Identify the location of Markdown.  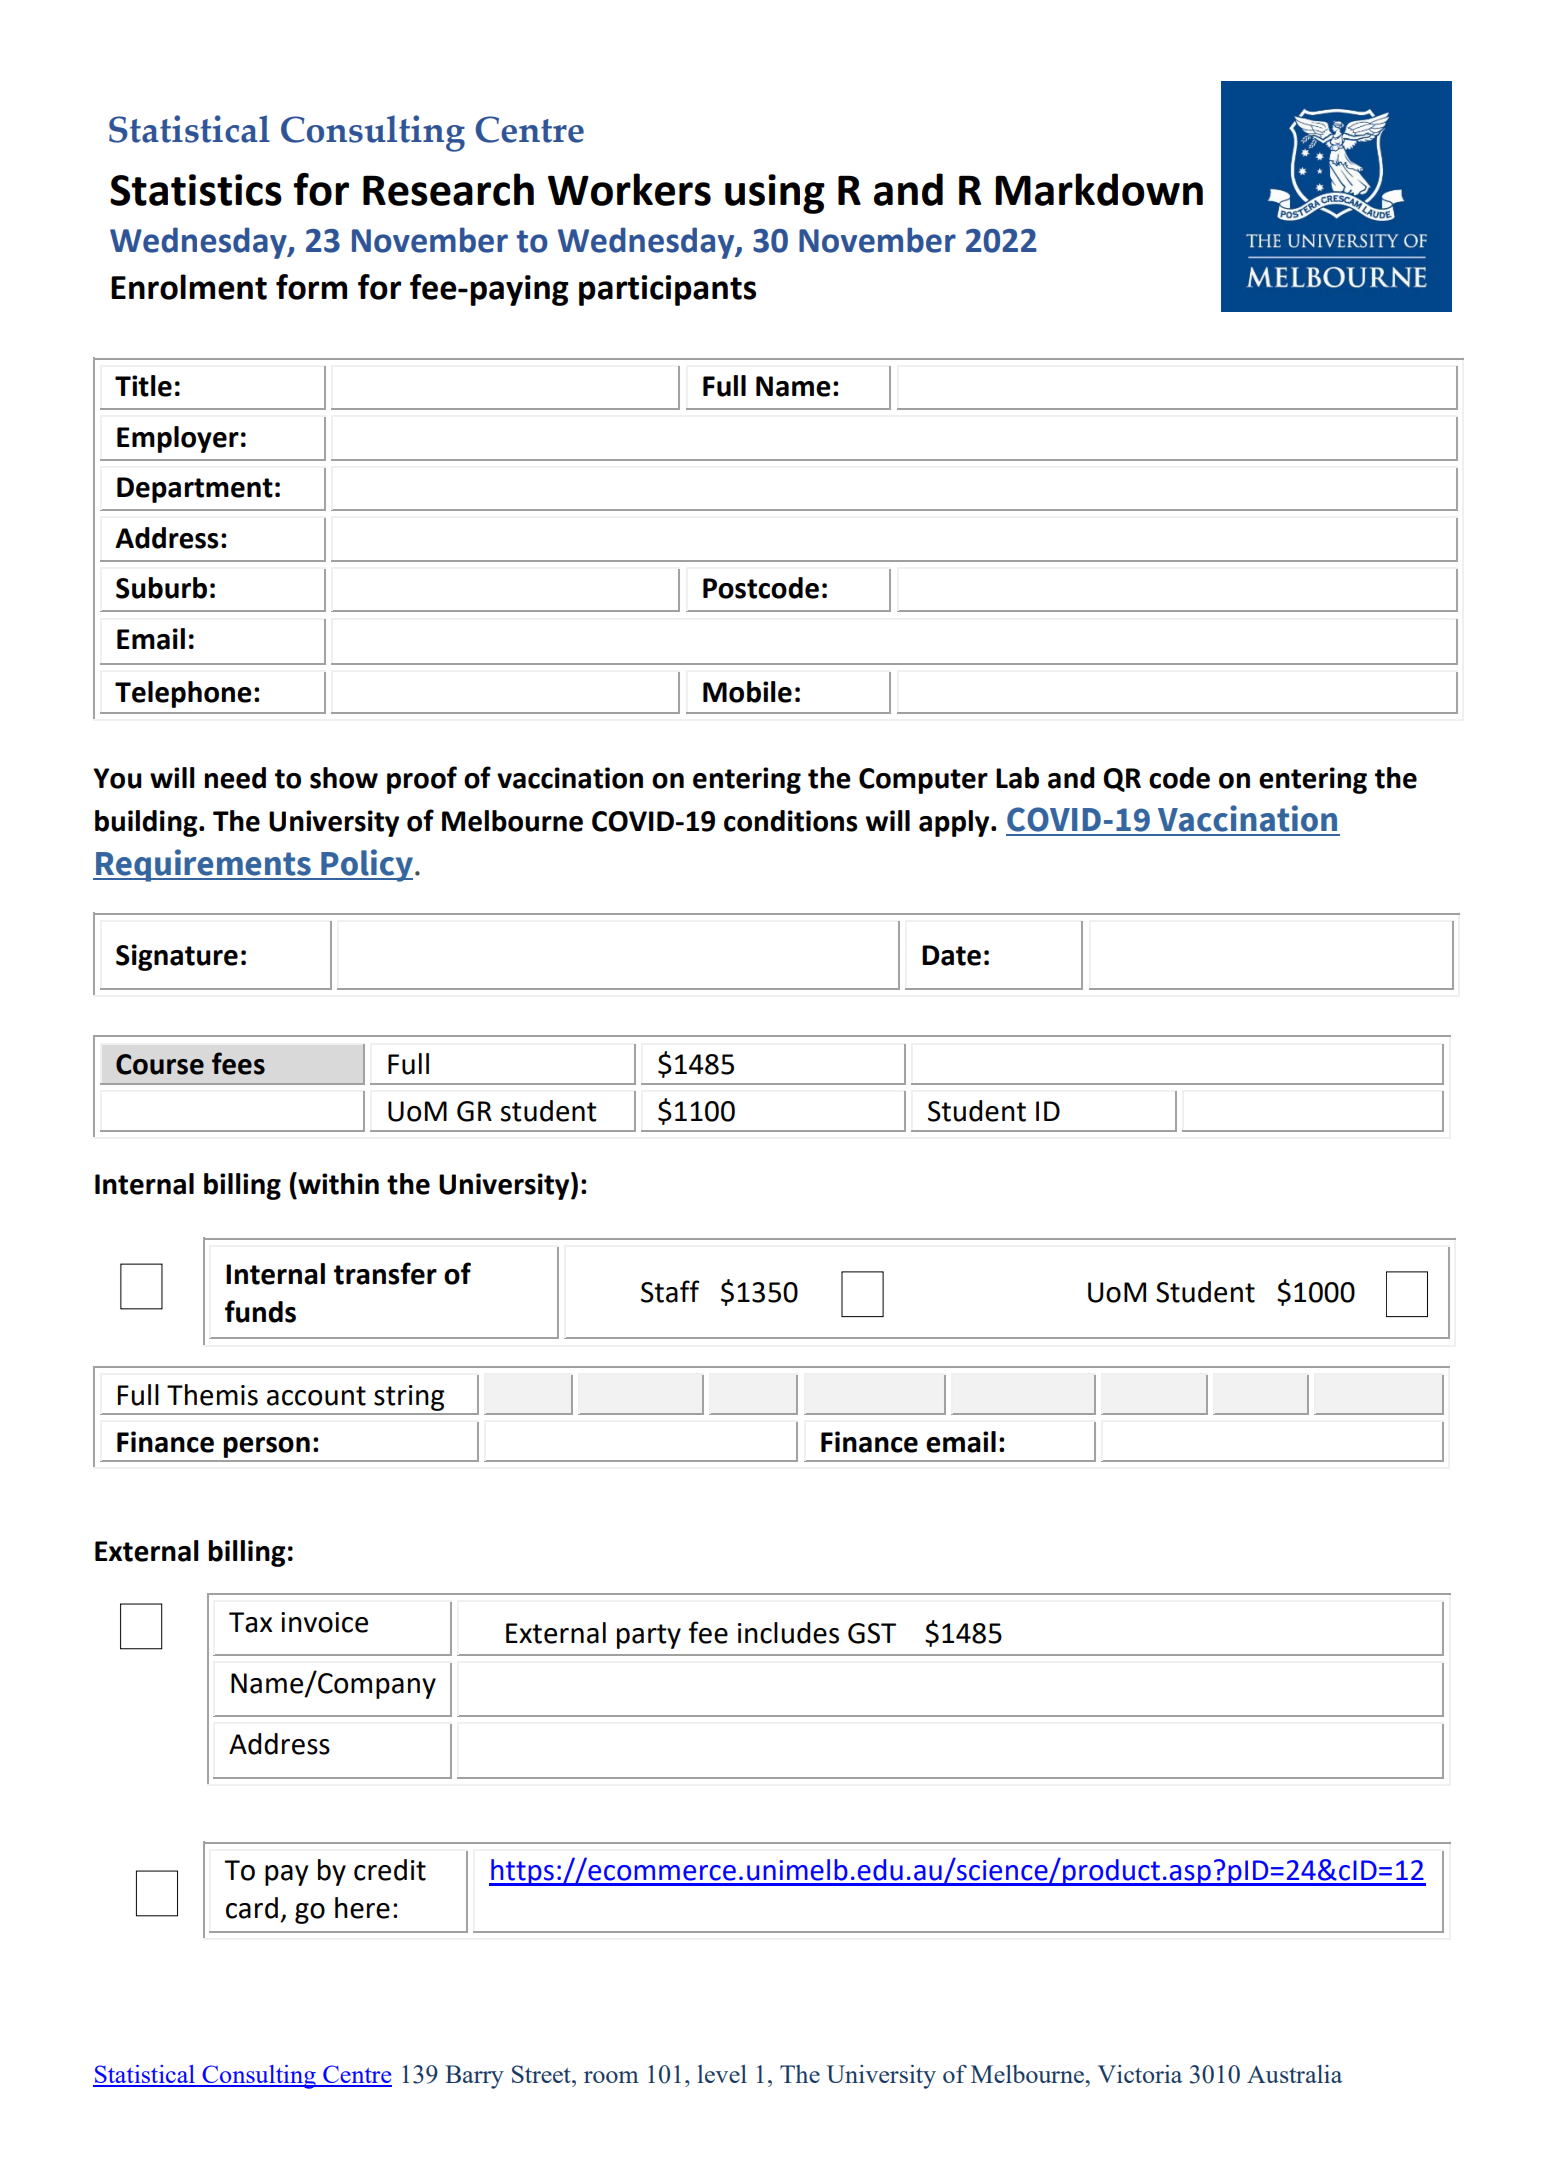
(1099, 189).
